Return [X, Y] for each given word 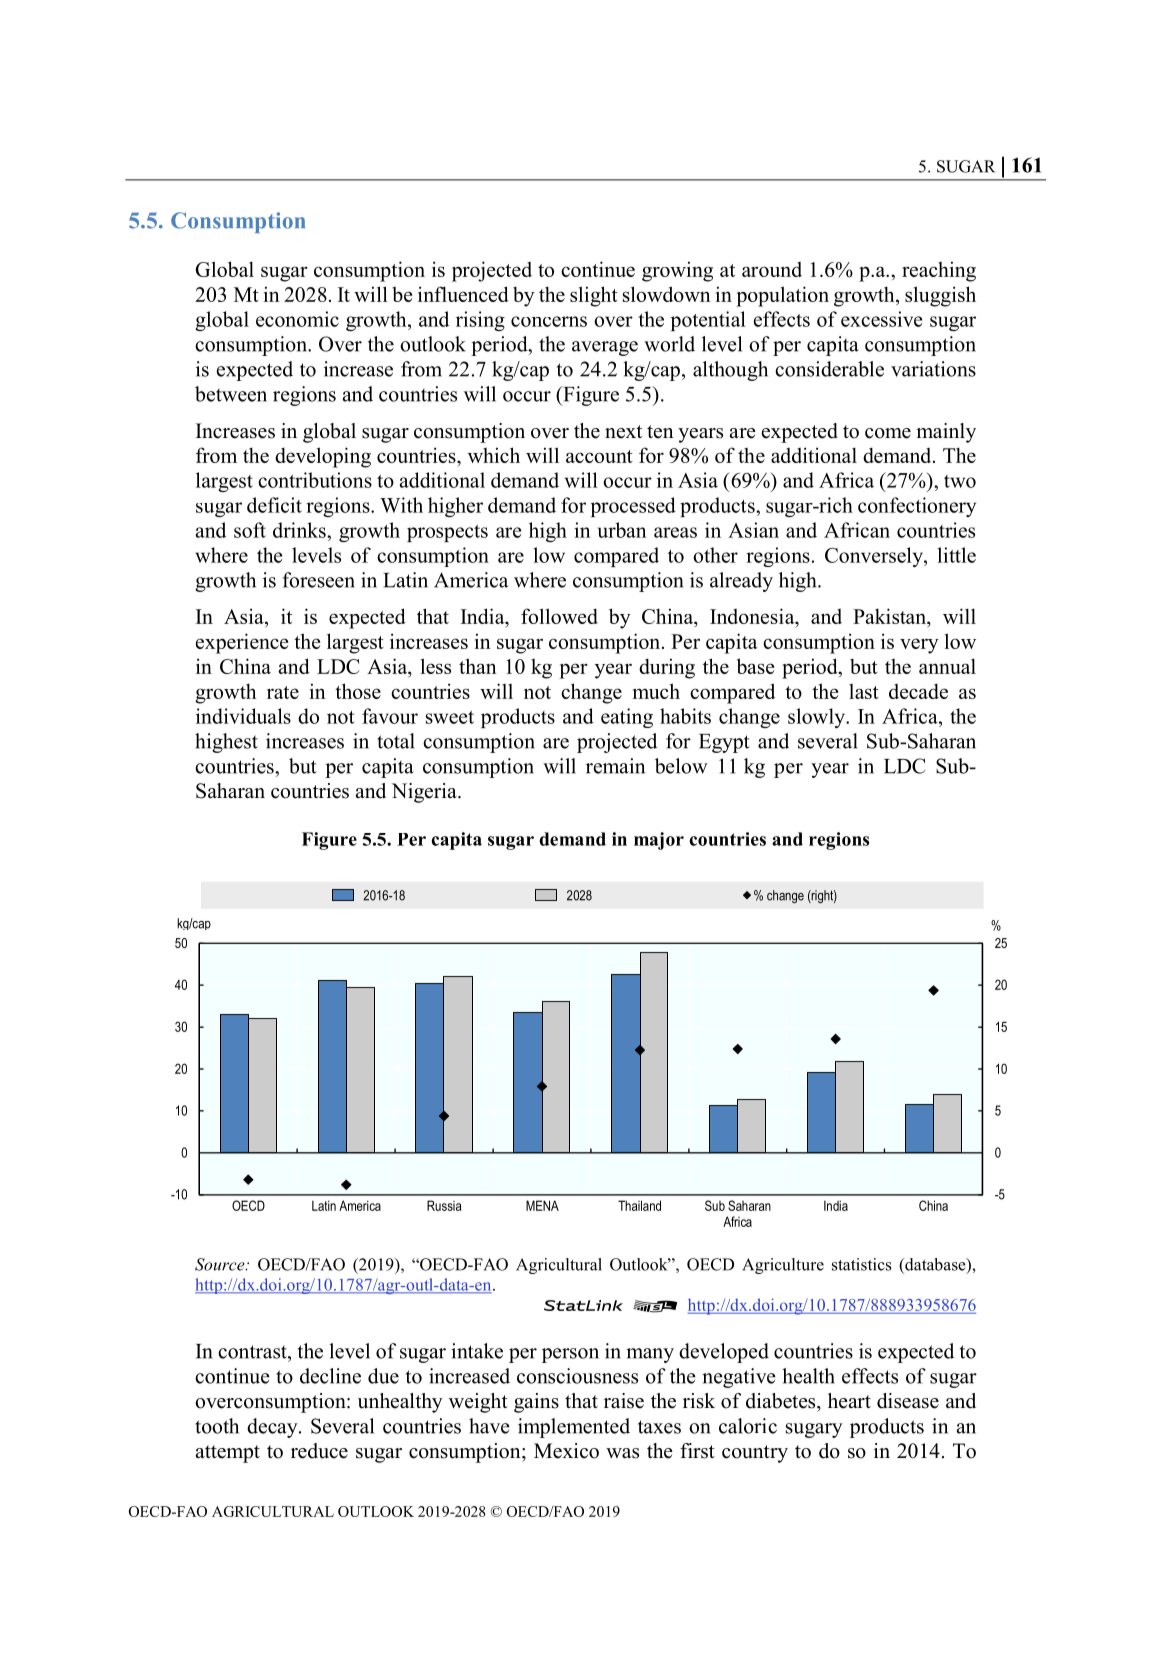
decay [273, 1428]
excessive [881, 319]
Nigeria [425, 793]
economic [297, 319]
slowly [818, 718]
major [659, 841]
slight [594, 296]
